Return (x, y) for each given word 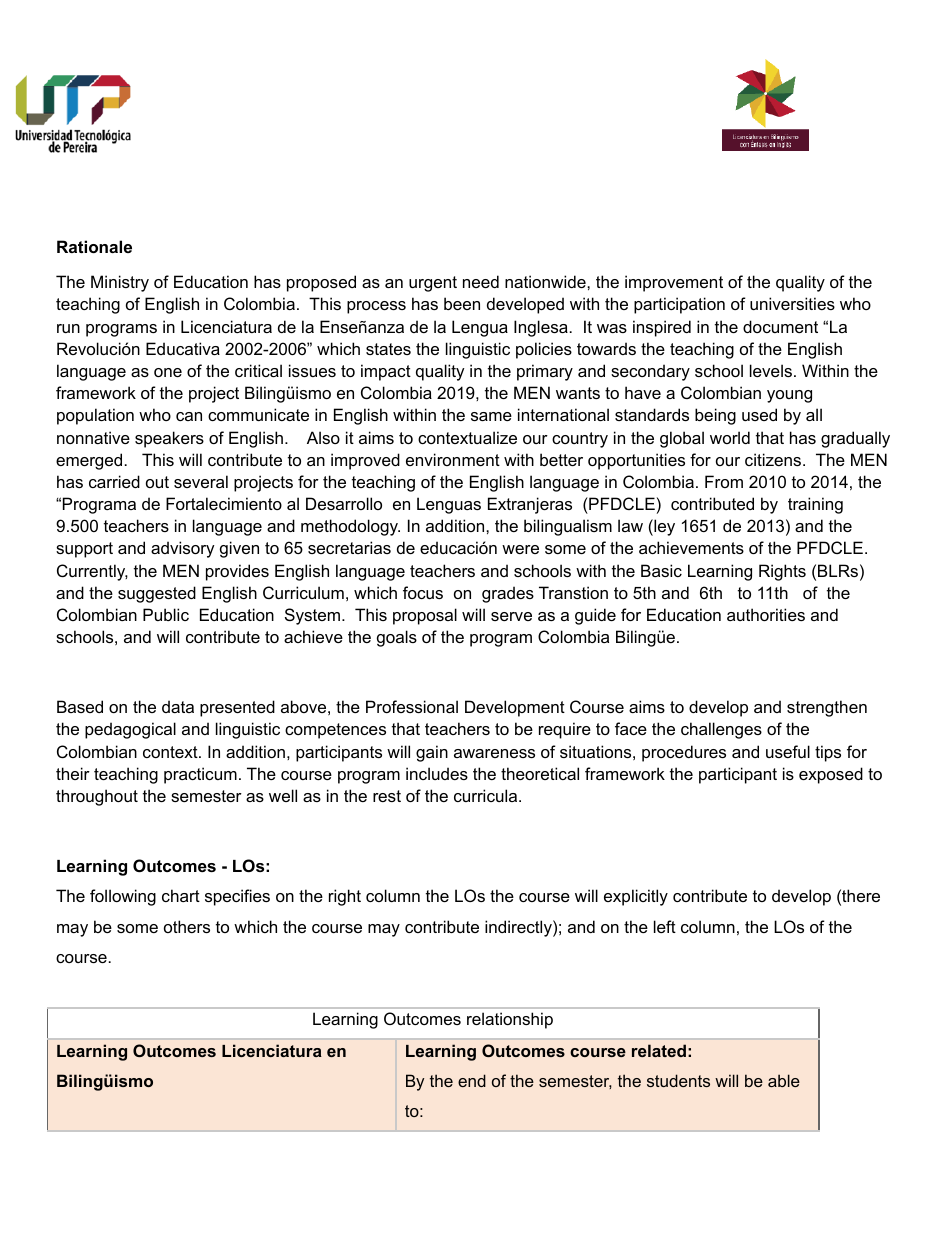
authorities (766, 614)
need (481, 281)
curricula (487, 795)
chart (181, 895)
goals (397, 638)
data (178, 706)
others (187, 926)
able (784, 1080)
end (472, 1080)
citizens (774, 459)
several (201, 481)
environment (453, 459)
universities (792, 303)
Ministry (120, 283)
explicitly (636, 897)
